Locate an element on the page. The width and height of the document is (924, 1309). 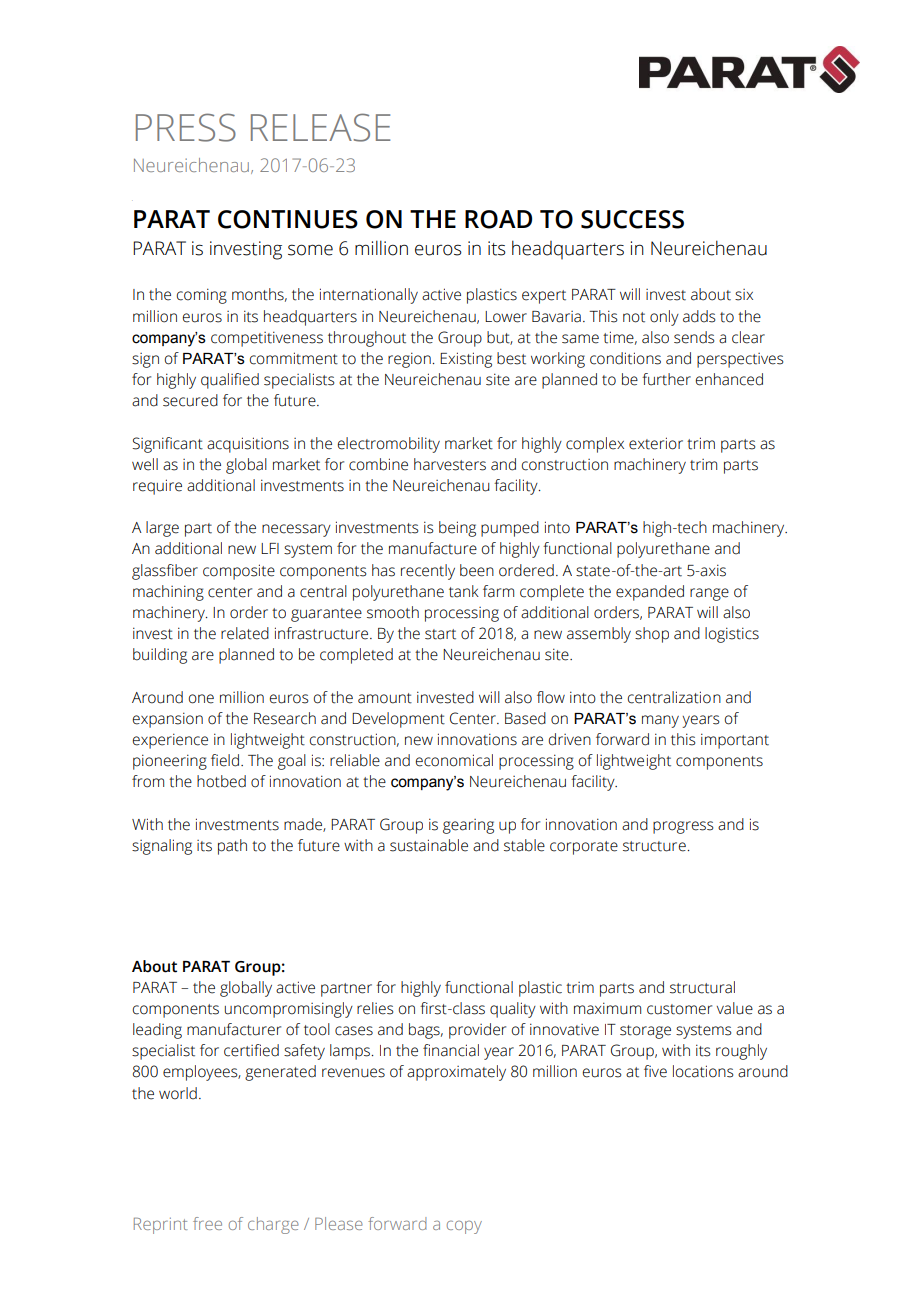
related is located at coordinates (245, 633).
